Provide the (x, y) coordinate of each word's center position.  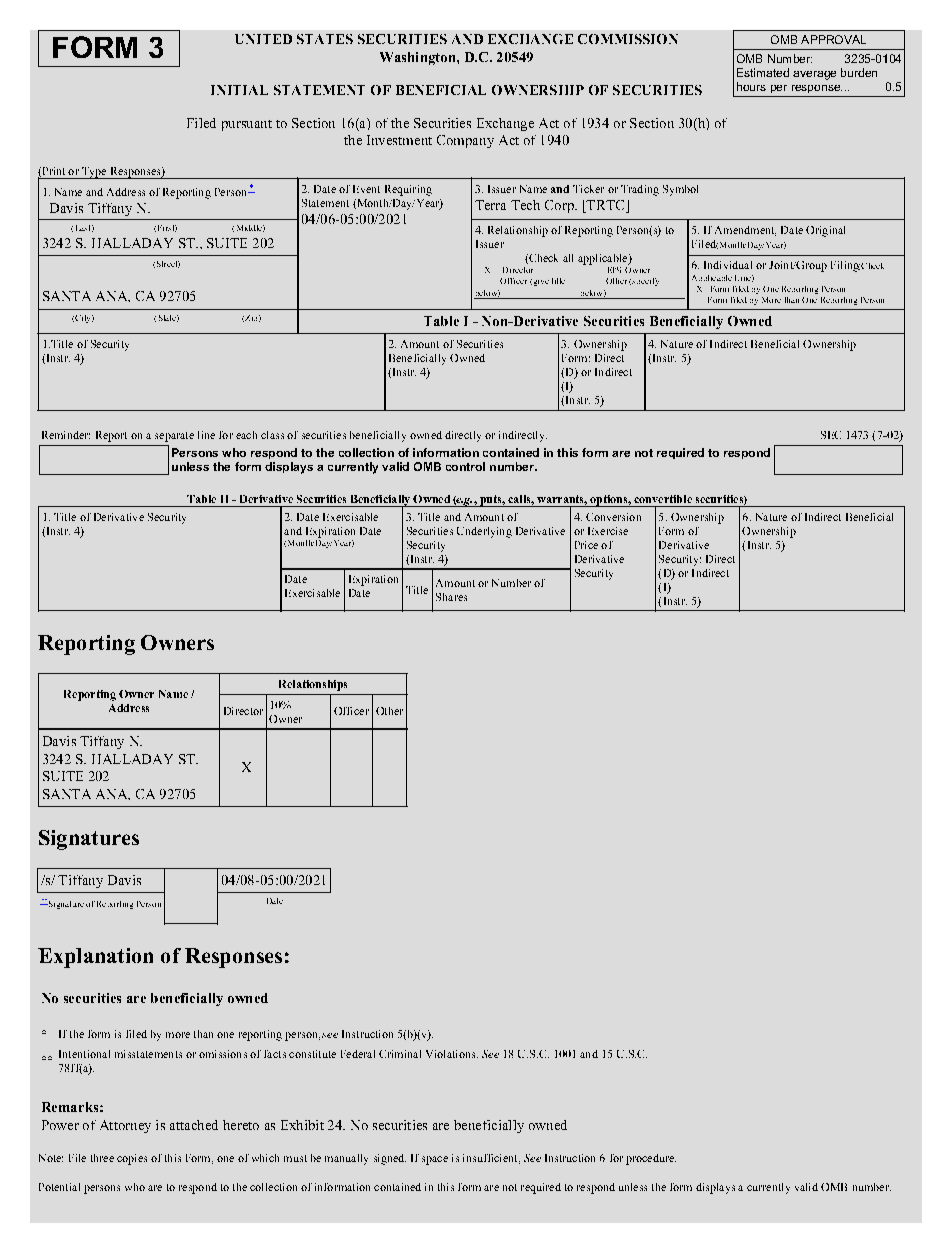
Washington (419, 58)
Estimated (763, 72)
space (435, 1160)
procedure (651, 1159)
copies (132, 1159)
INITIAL (239, 90)
